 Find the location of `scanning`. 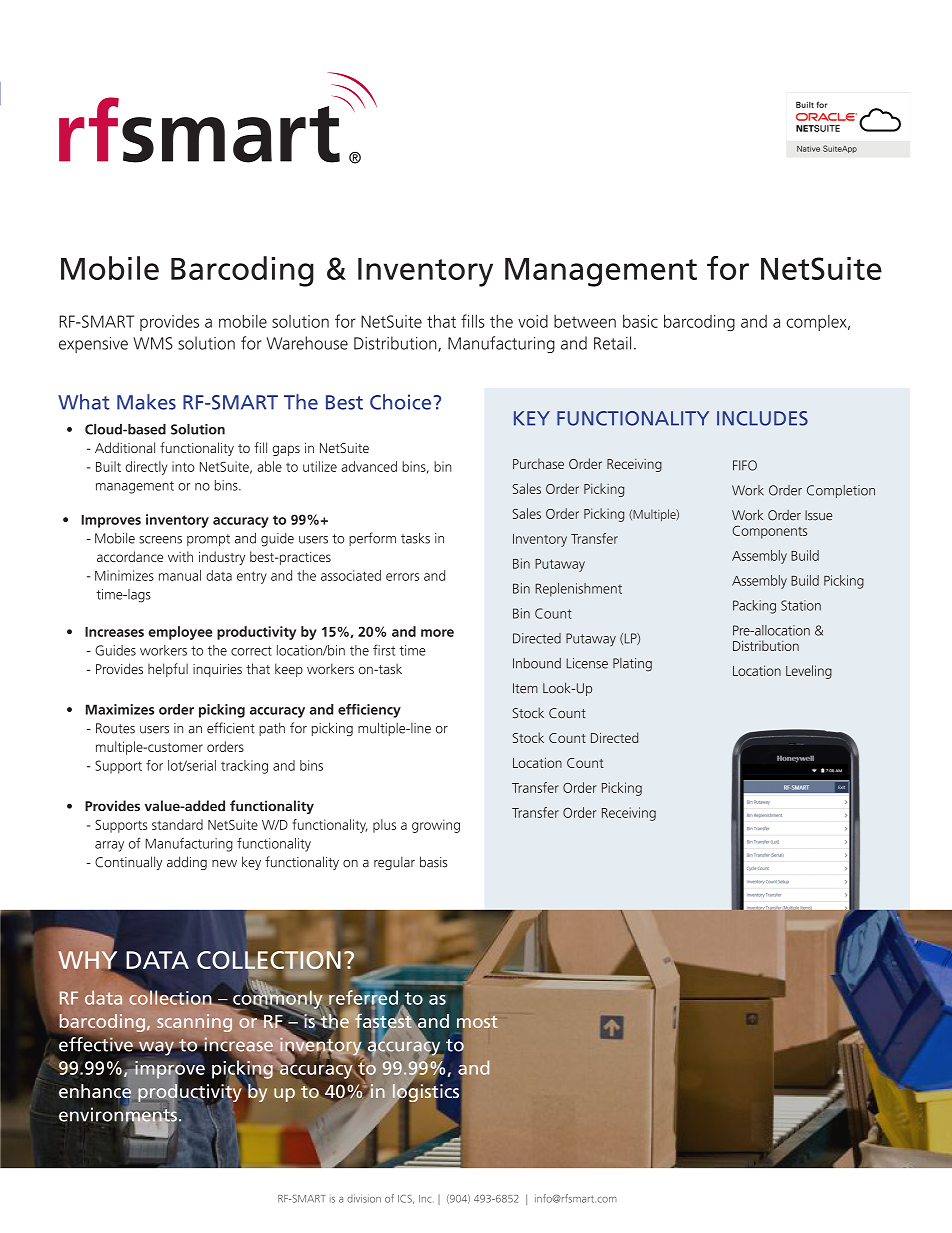

scanning is located at coordinates (194, 1023).
